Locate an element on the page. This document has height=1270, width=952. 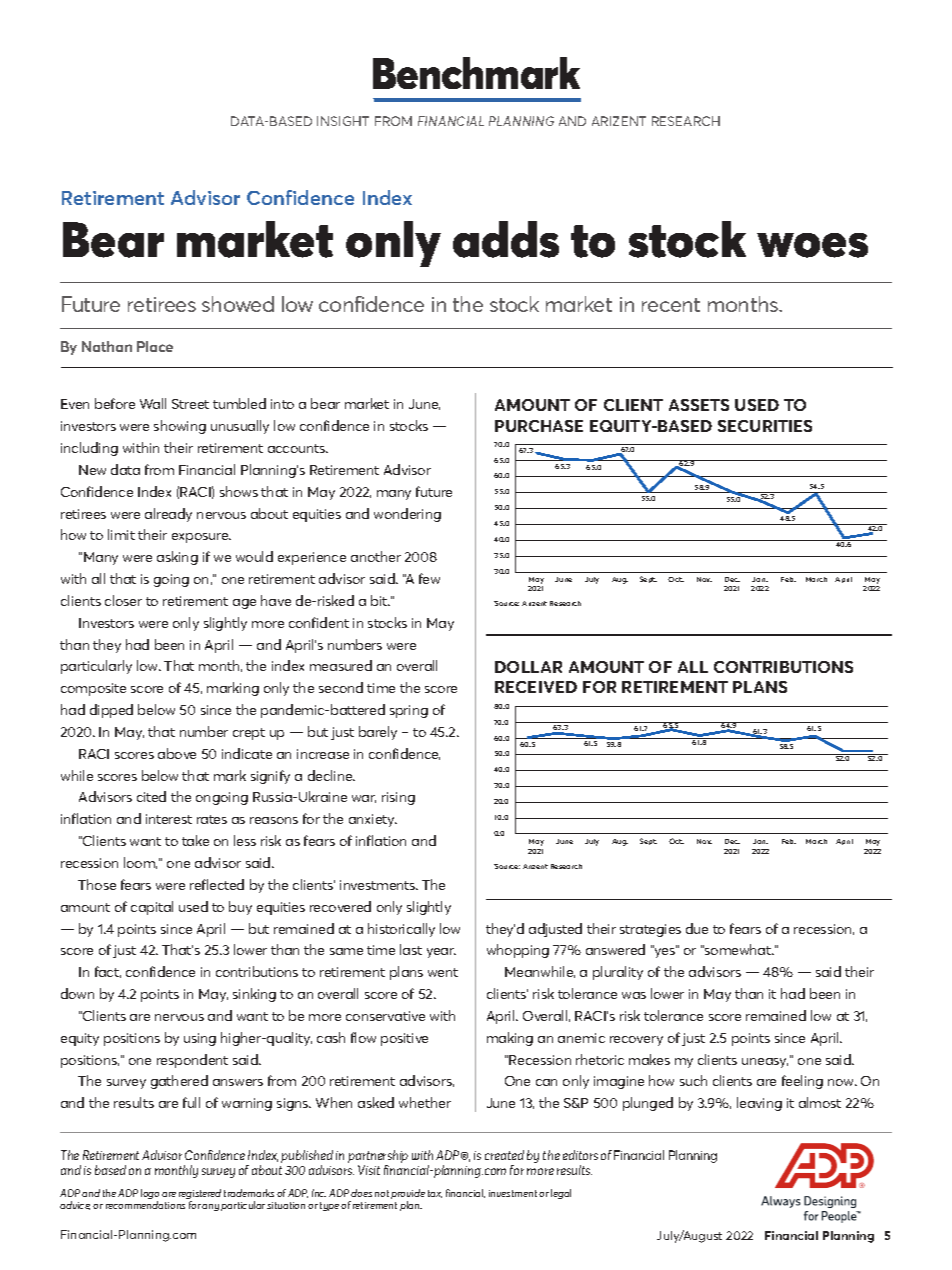
tax is located at coordinates (435, 1194).
